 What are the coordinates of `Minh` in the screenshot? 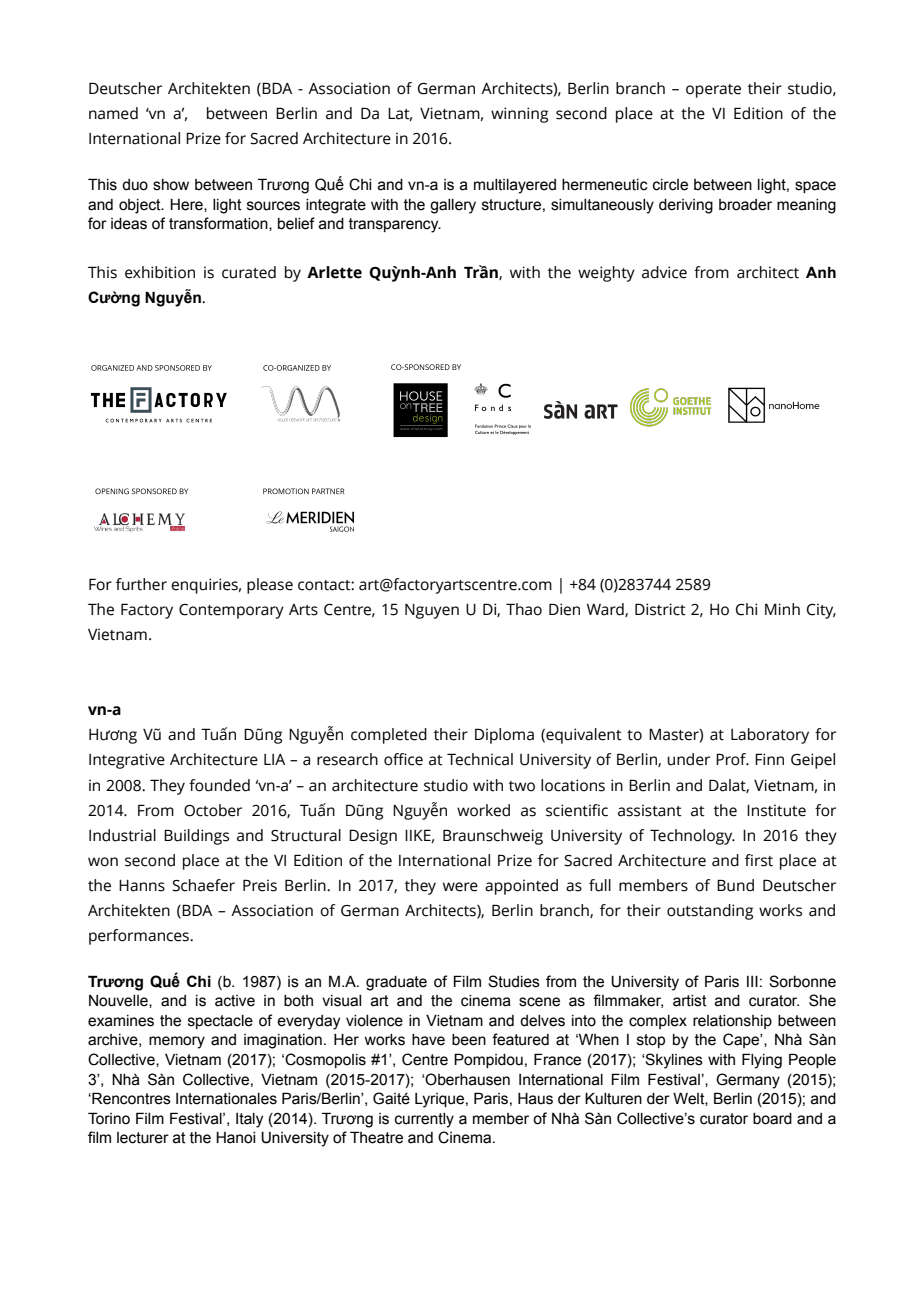 It's located at (782, 609).
